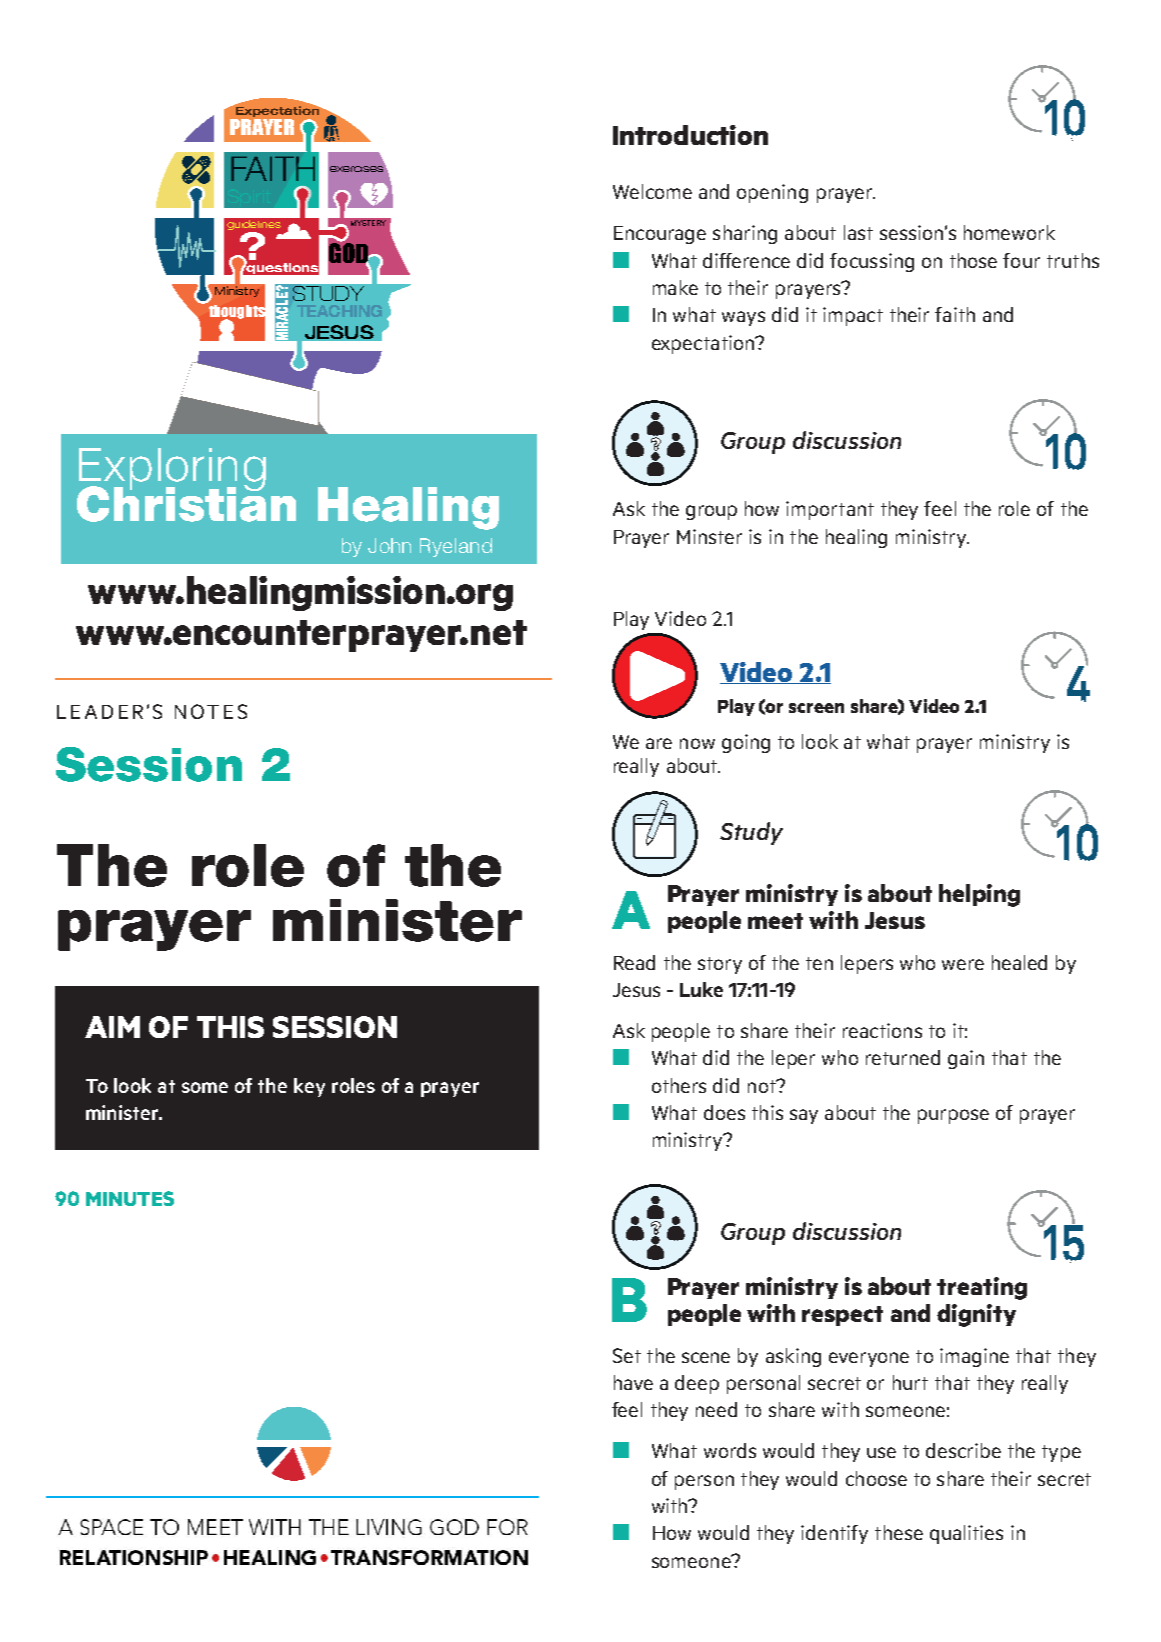  What do you see at coordinates (730, 1450) in the image?
I see `words` at bounding box center [730, 1450].
